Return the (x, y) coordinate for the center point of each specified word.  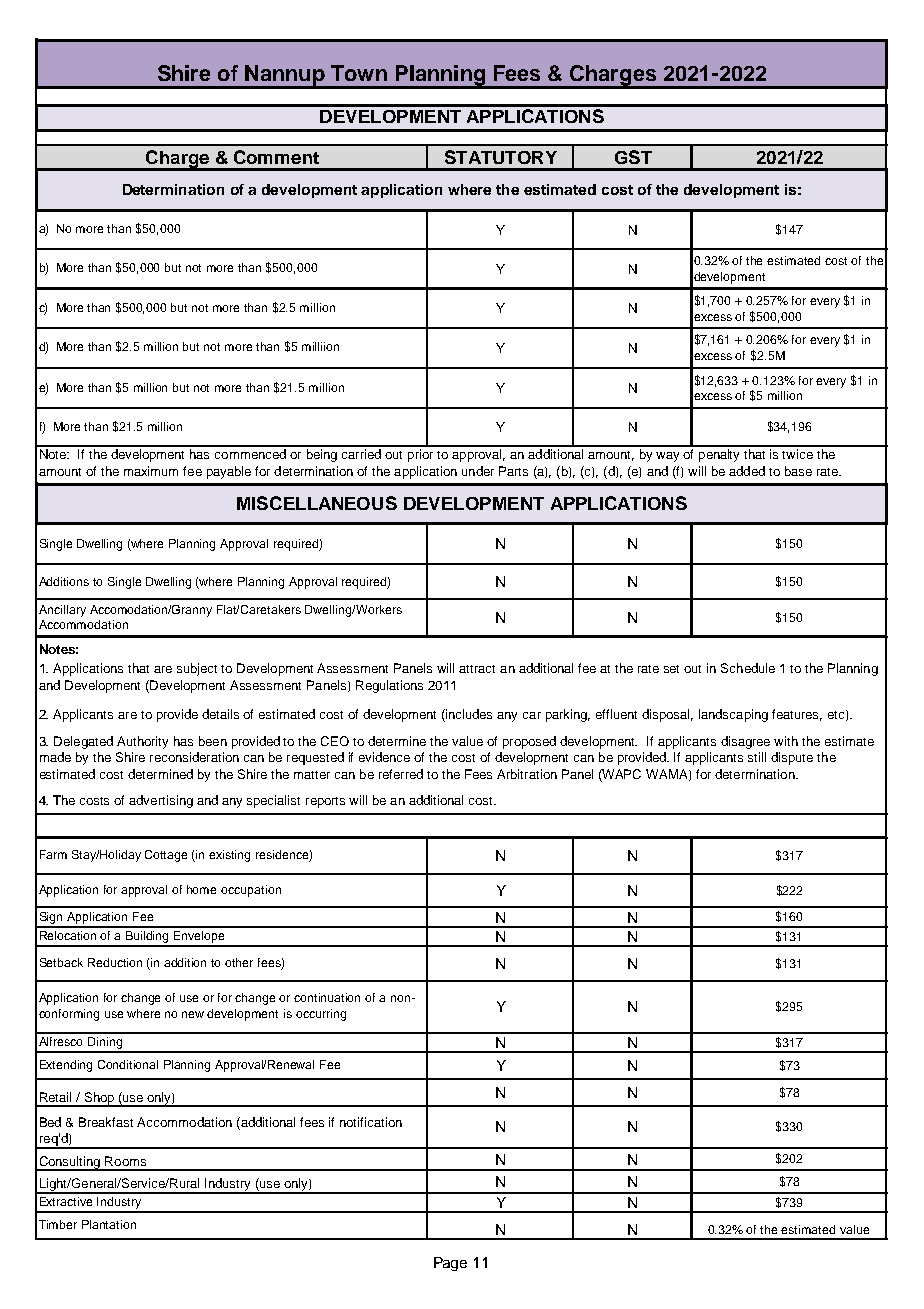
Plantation (109, 1224)
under (478, 471)
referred (401, 774)
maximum (151, 471)
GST (633, 157)
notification (371, 1122)
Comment (276, 157)
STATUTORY (501, 157)
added (747, 471)
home (201, 889)
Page (450, 1264)
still (757, 757)
